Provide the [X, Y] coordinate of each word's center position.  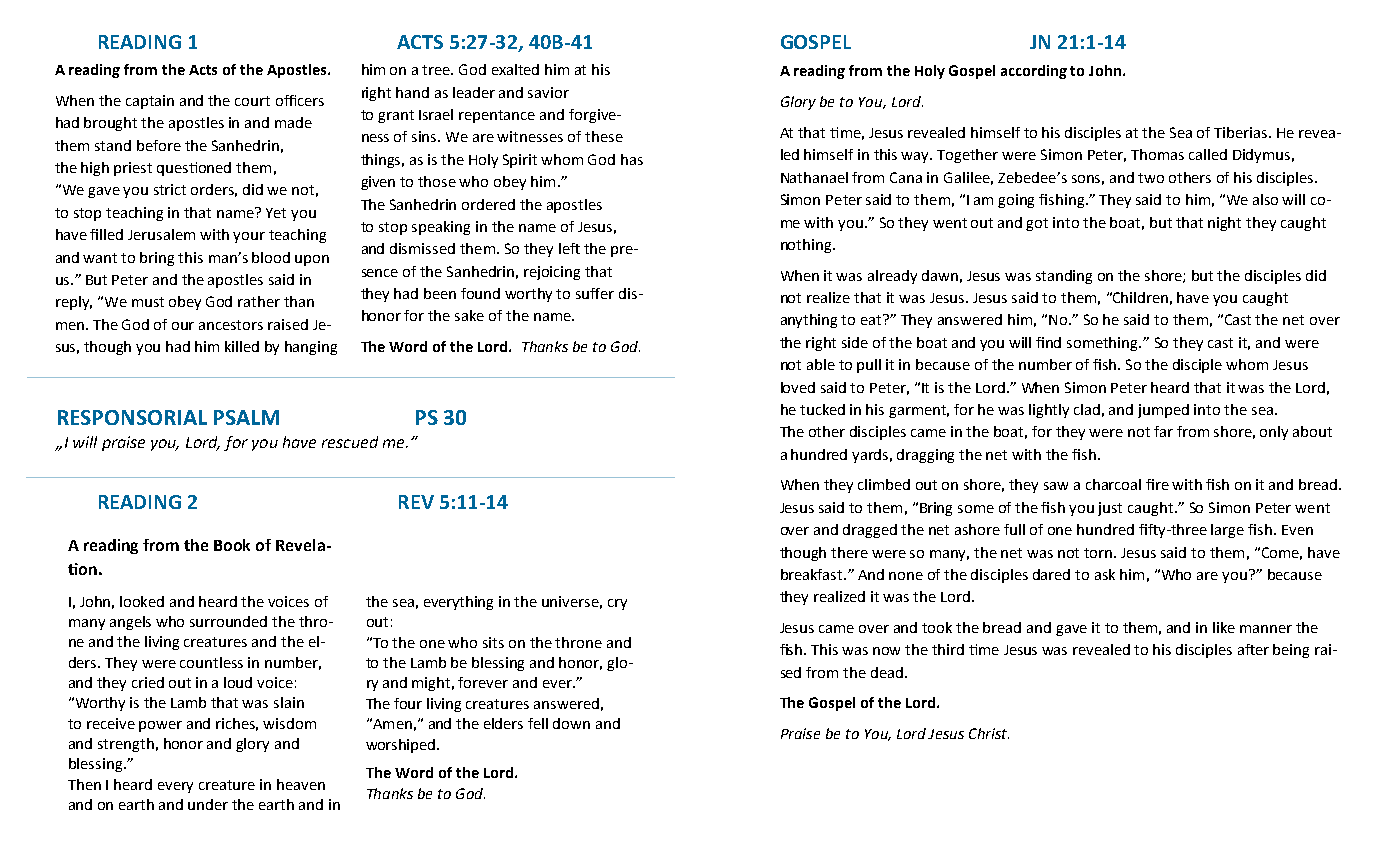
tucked [822, 409]
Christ [989, 733]
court [252, 101]
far [1163, 431]
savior [548, 92]
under [208, 804]
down [571, 723]
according [1034, 72]
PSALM [246, 417]
